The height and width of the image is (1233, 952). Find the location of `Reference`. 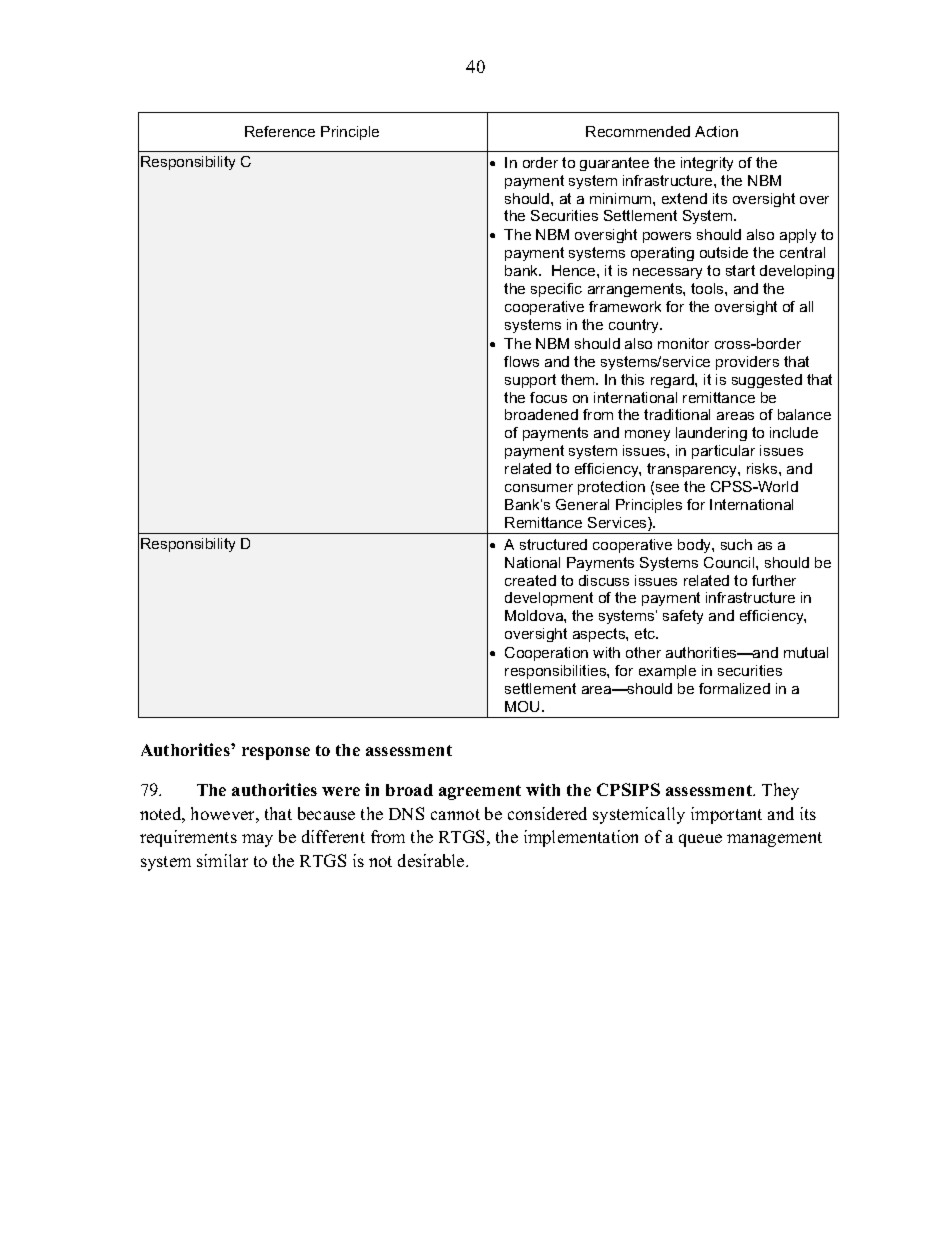

Reference is located at coordinates (280, 131).
